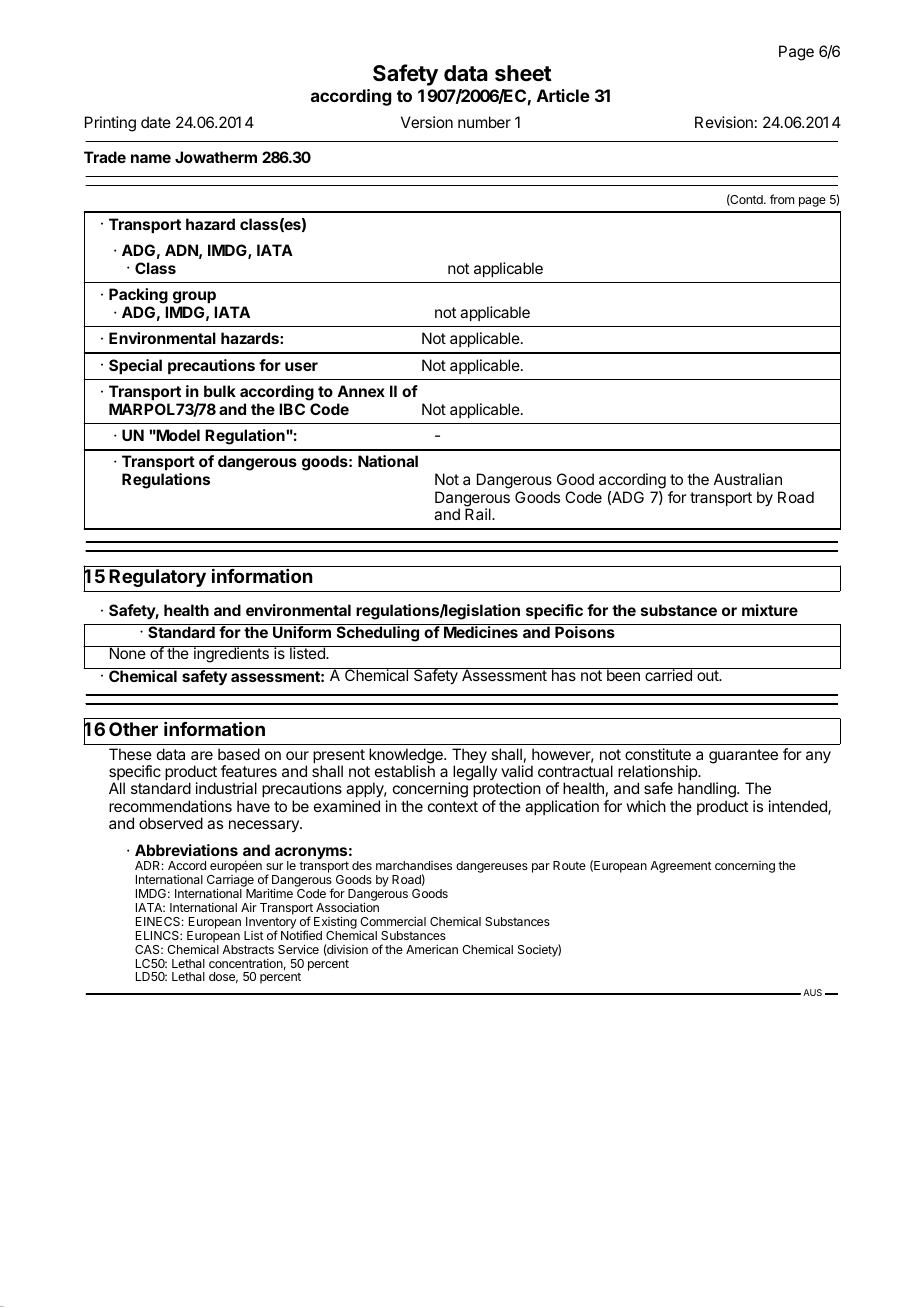 The image size is (924, 1308). What do you see at coordinates (220, 391) in the document?
I see `bulk` at bounding box center [220, 391].
